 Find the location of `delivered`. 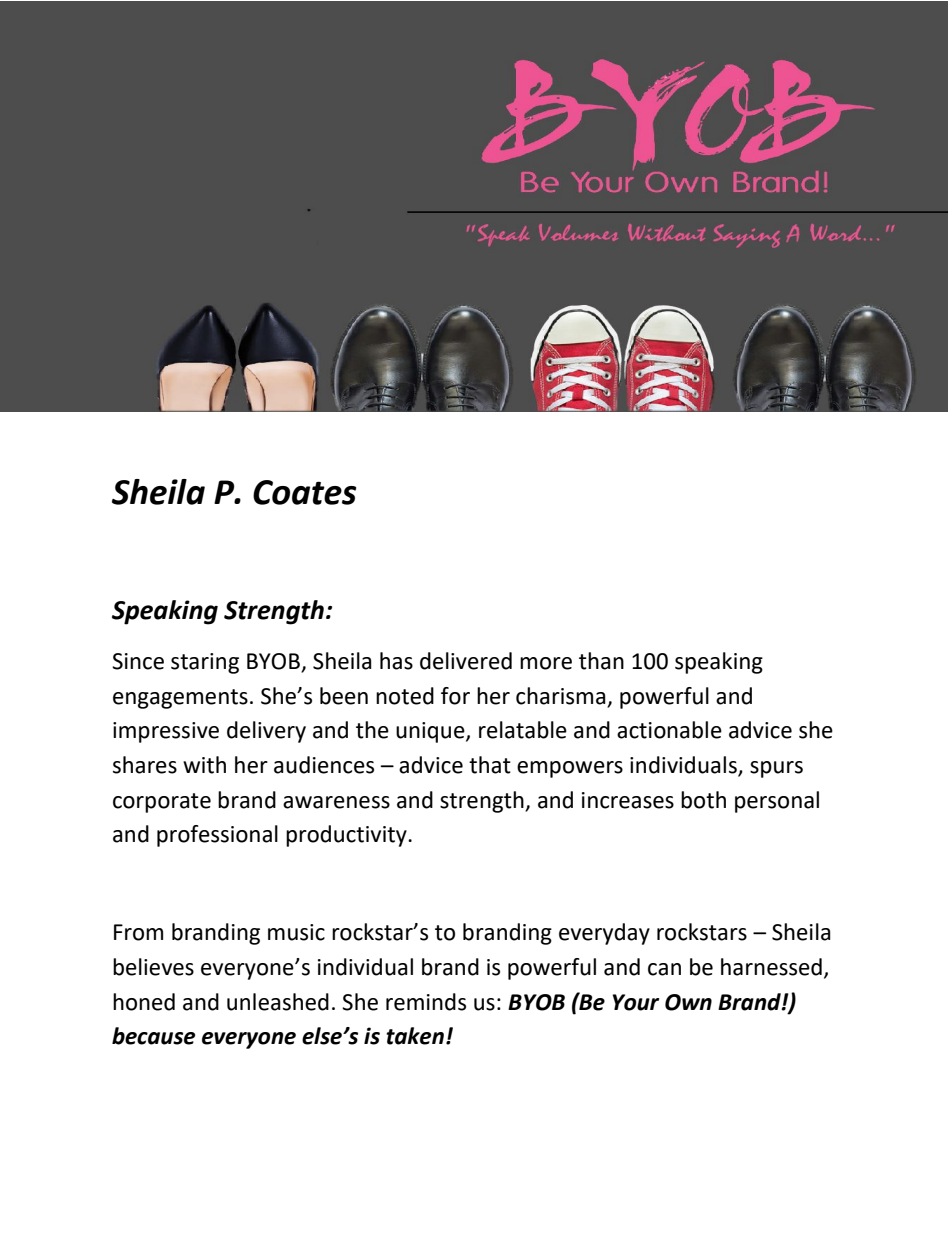

delivered is located at coordinates (466, 661).
